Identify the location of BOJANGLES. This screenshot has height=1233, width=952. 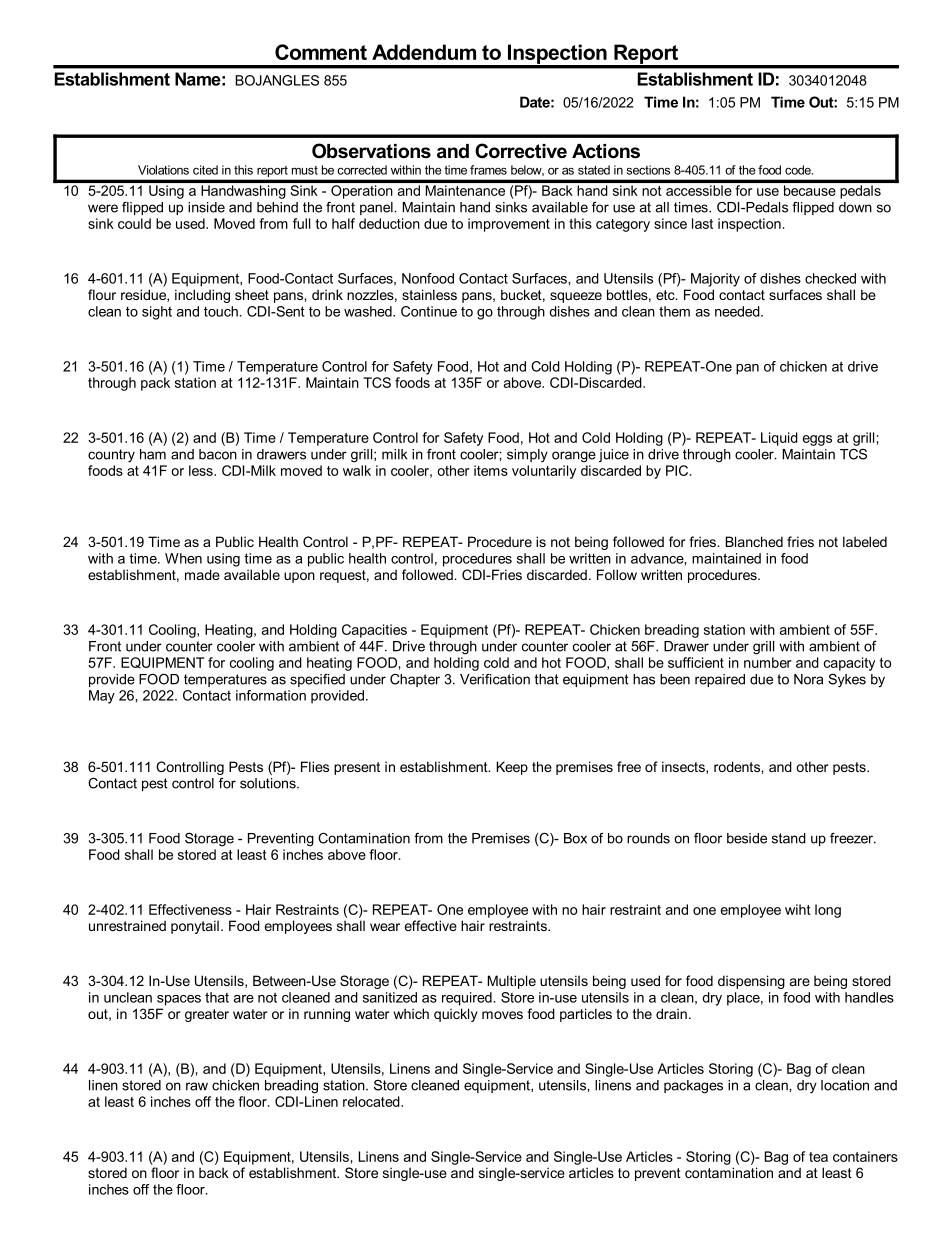
(277, 80).
